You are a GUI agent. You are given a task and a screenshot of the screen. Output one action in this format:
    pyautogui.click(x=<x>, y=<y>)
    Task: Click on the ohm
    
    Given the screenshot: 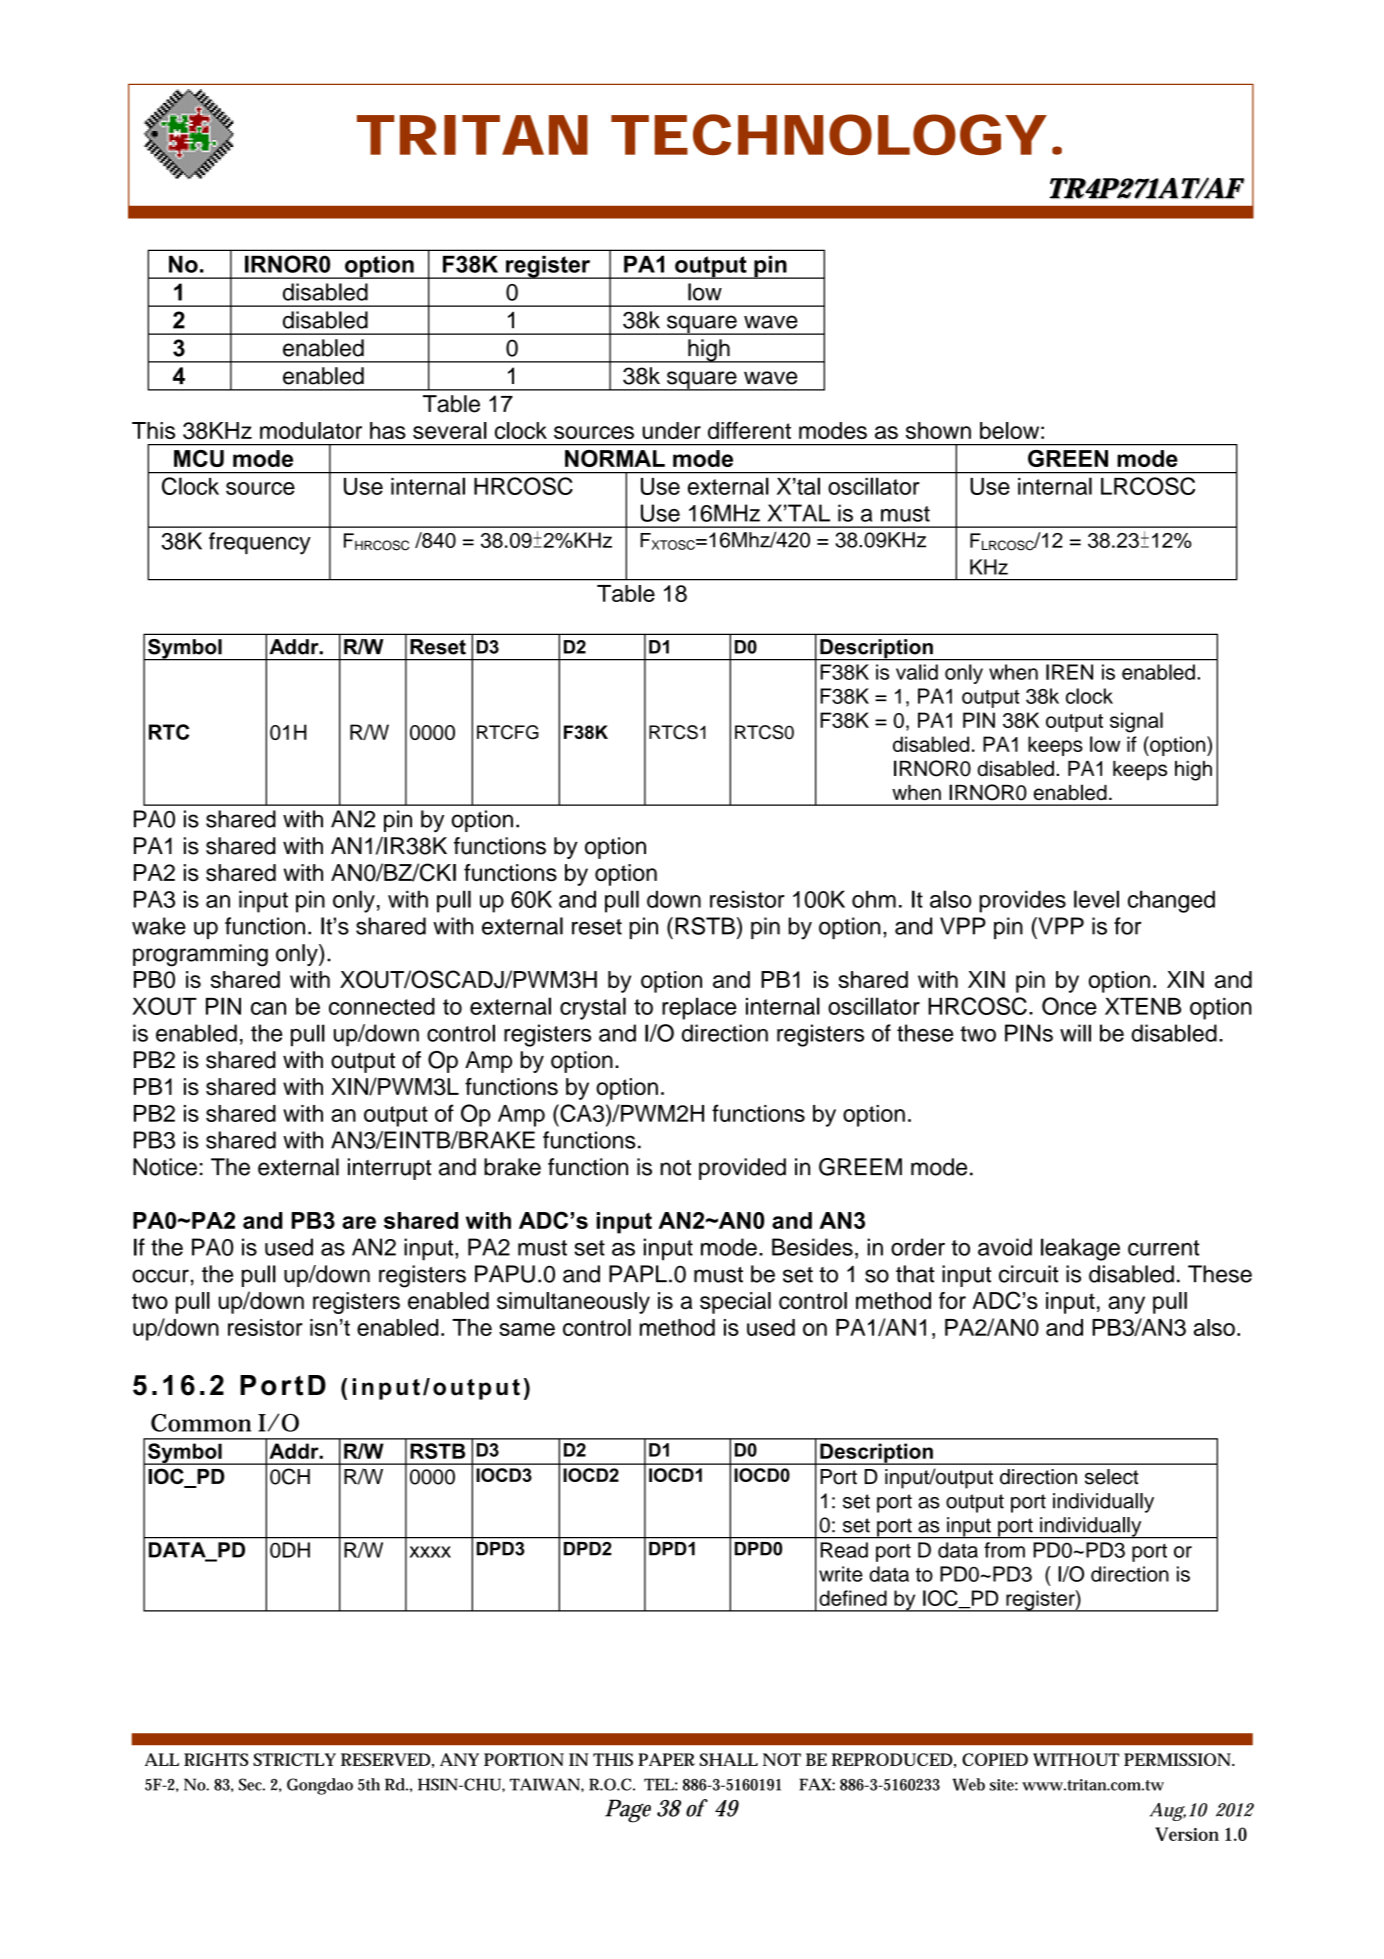 What is the action you would take?
    pyautogui.click(x=874, y=899)
